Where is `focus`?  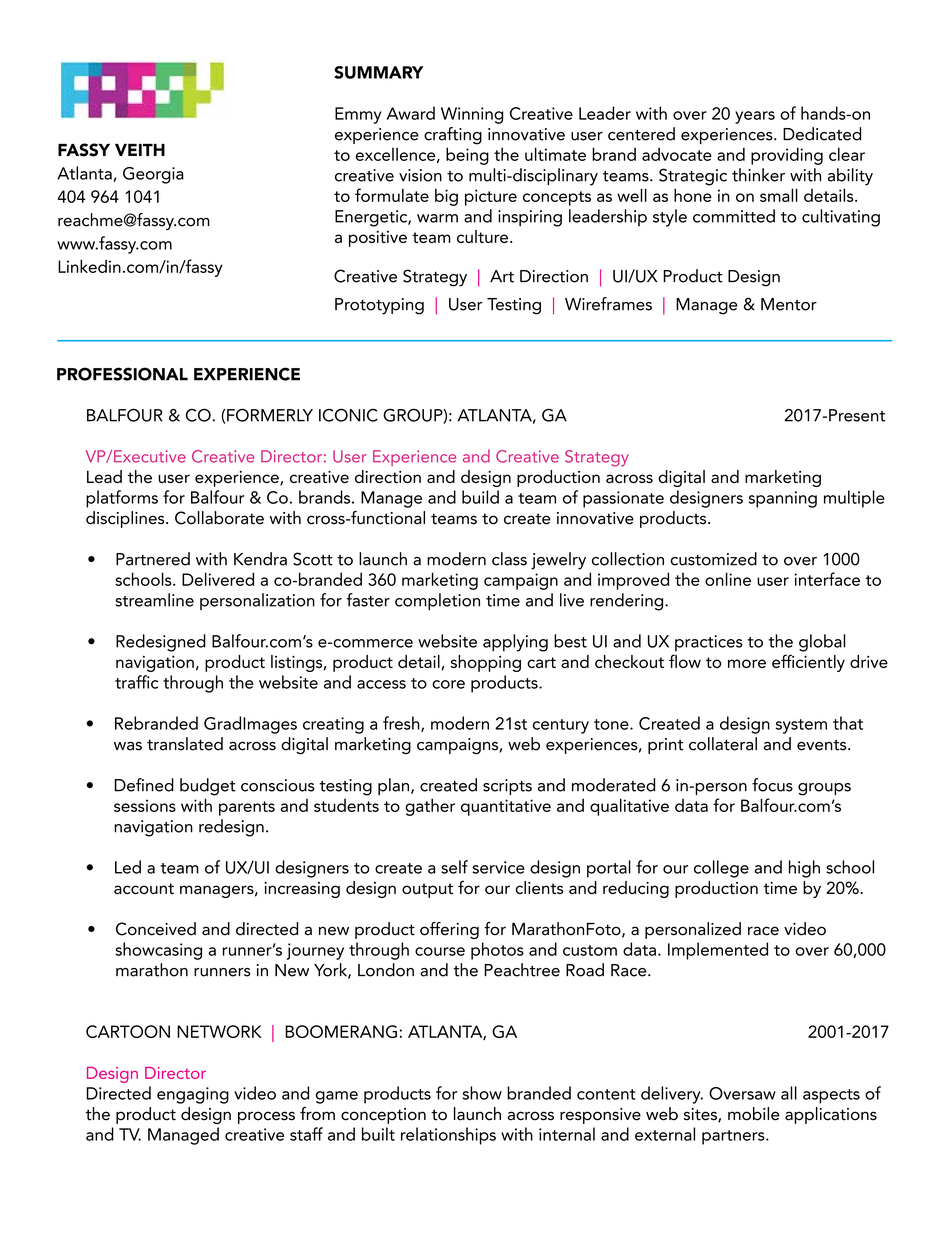 focus is located at coordinates (772, 785).
